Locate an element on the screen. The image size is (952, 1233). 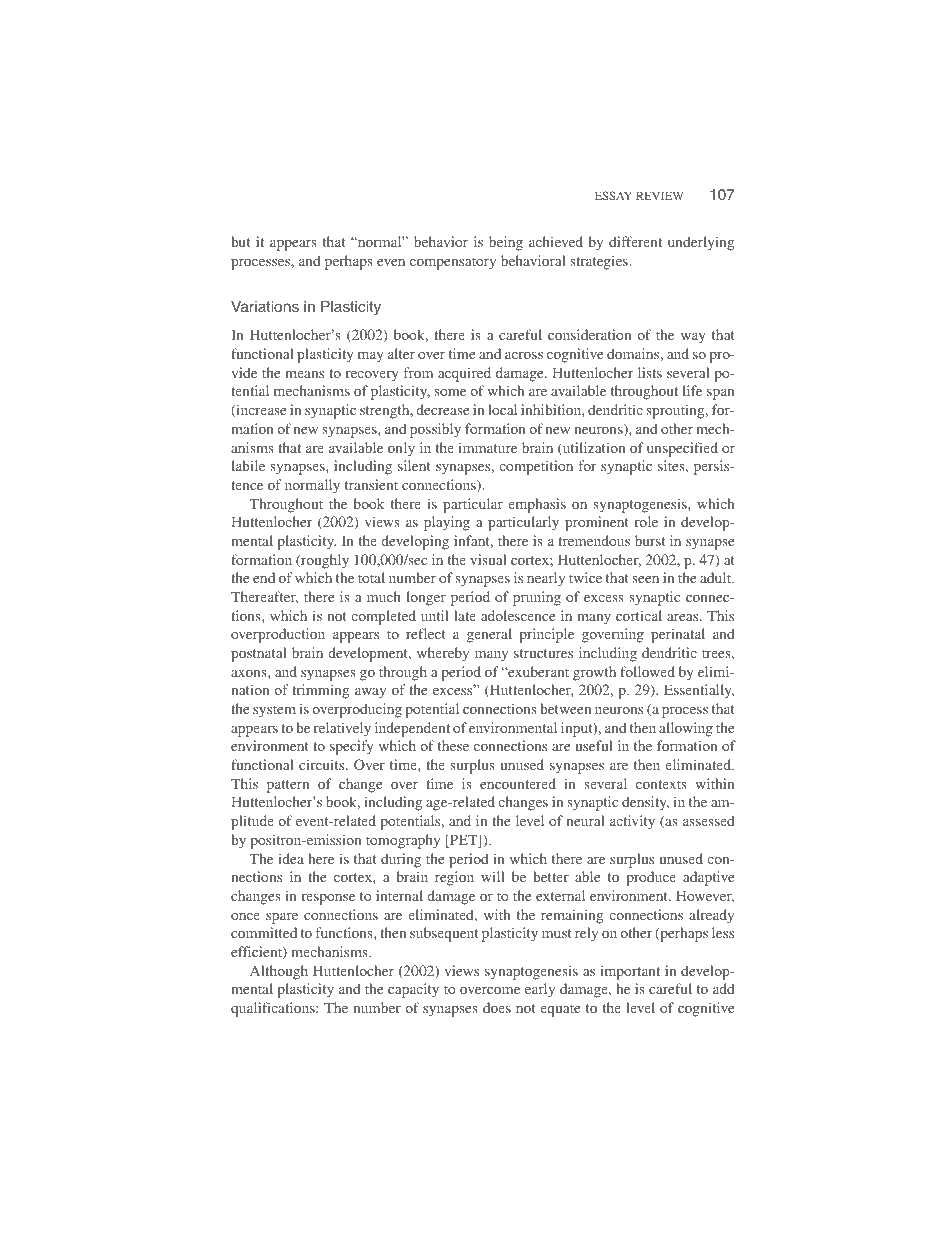
Although is located at coordinates (279, 972).
